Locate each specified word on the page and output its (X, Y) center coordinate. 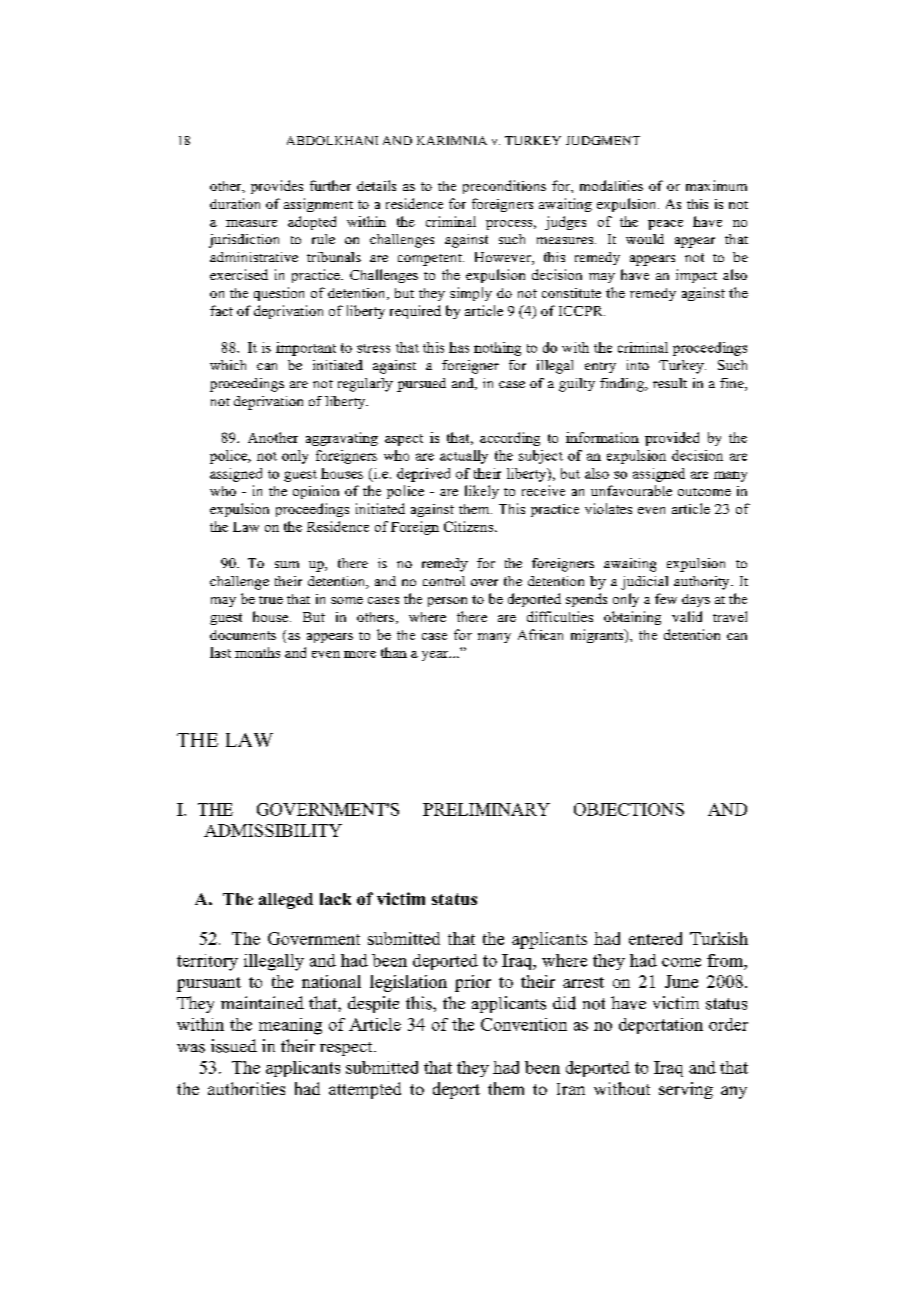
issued (234, 1046)
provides (277, 187)
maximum (716, 185)
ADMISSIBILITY (273, 830)
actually (464, 457)
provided (672, 439)
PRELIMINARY (486, 809)
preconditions (504, 187)
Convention (524, 1024)
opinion (316, 492)
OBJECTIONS (629, 809)
